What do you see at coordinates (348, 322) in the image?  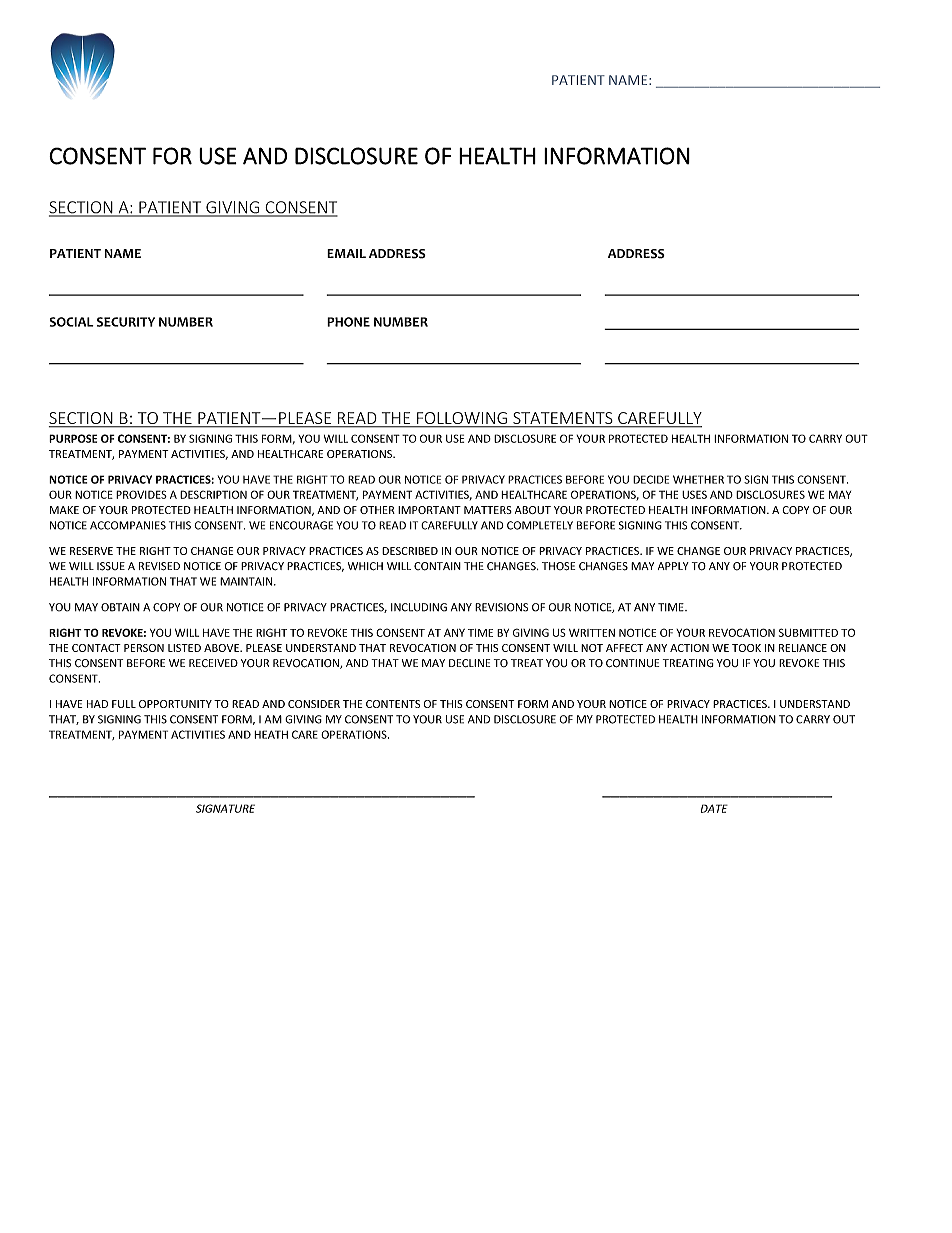 I see `PHONE` at bounding box center [348, 322].
